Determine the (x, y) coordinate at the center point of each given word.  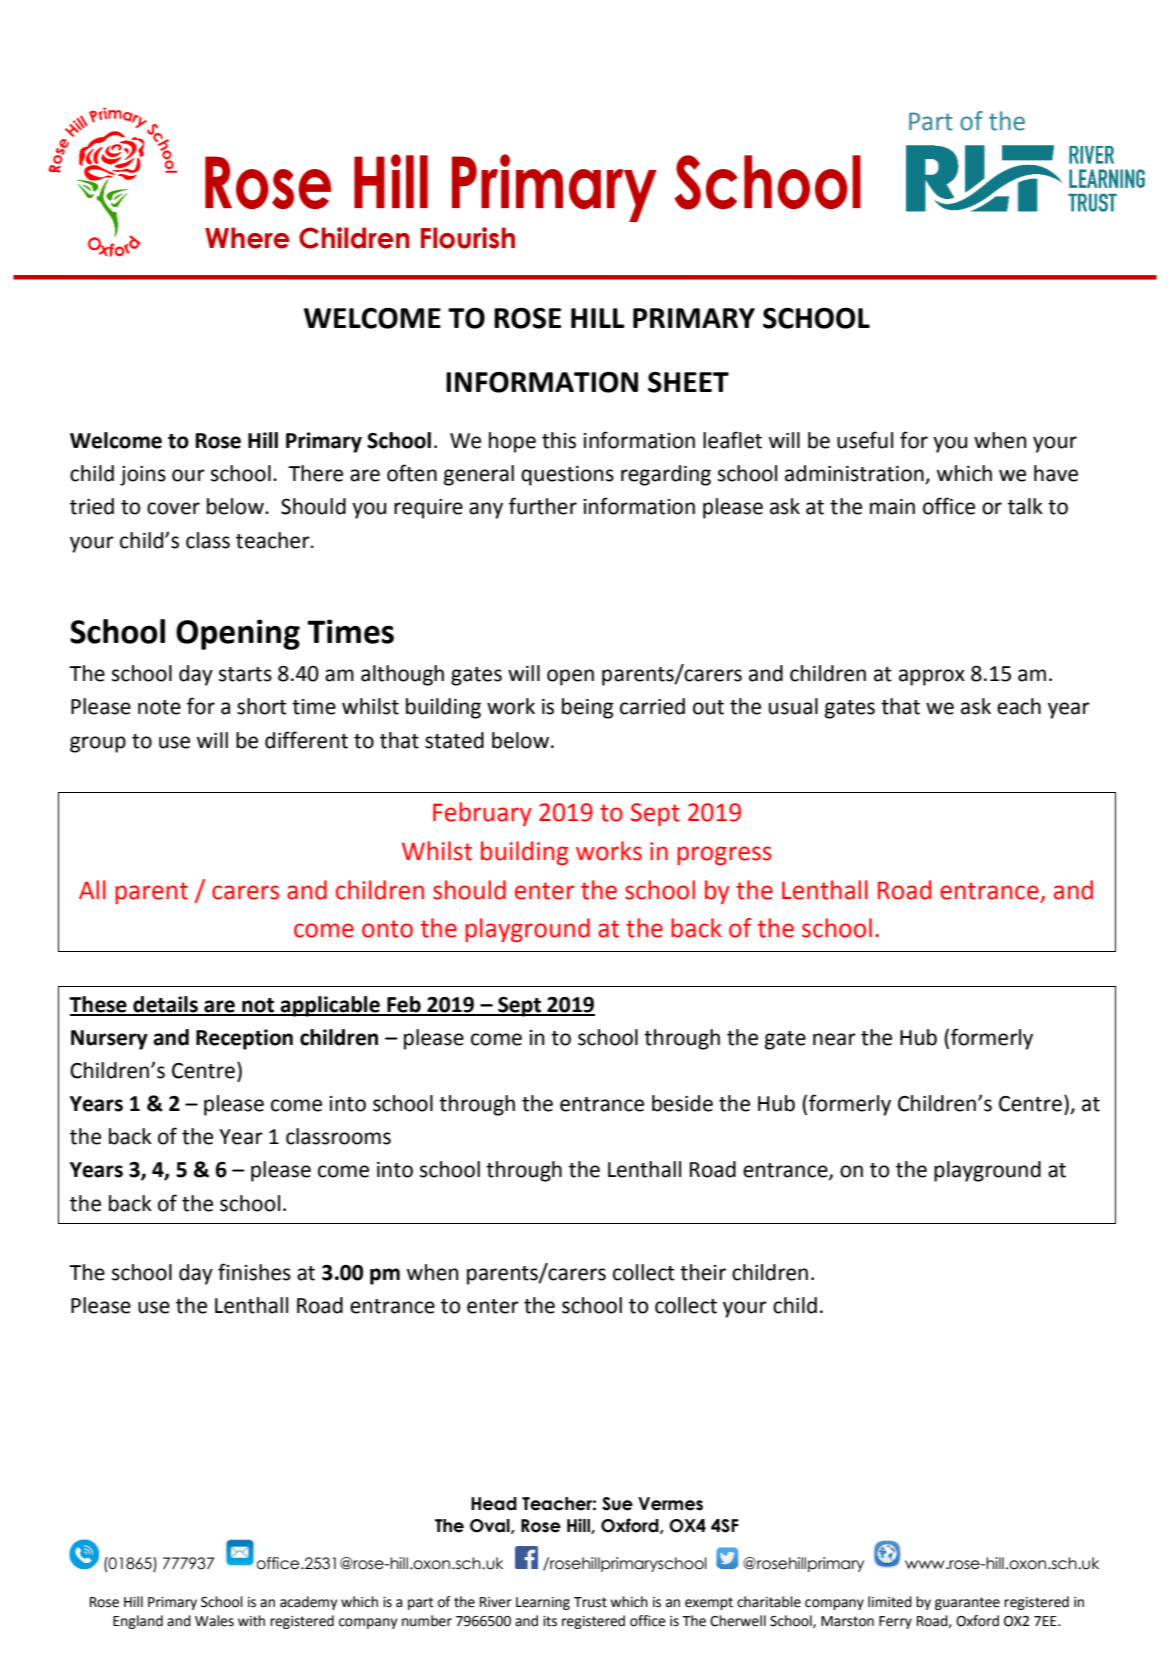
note (159, 707)
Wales (214, 1621)
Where (247, 238)
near (834, 1039)
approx (932, 677)
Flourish (468, 238)
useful (865, 440)
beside (682, 1103)
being (588, 708)
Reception (244, 1039)
